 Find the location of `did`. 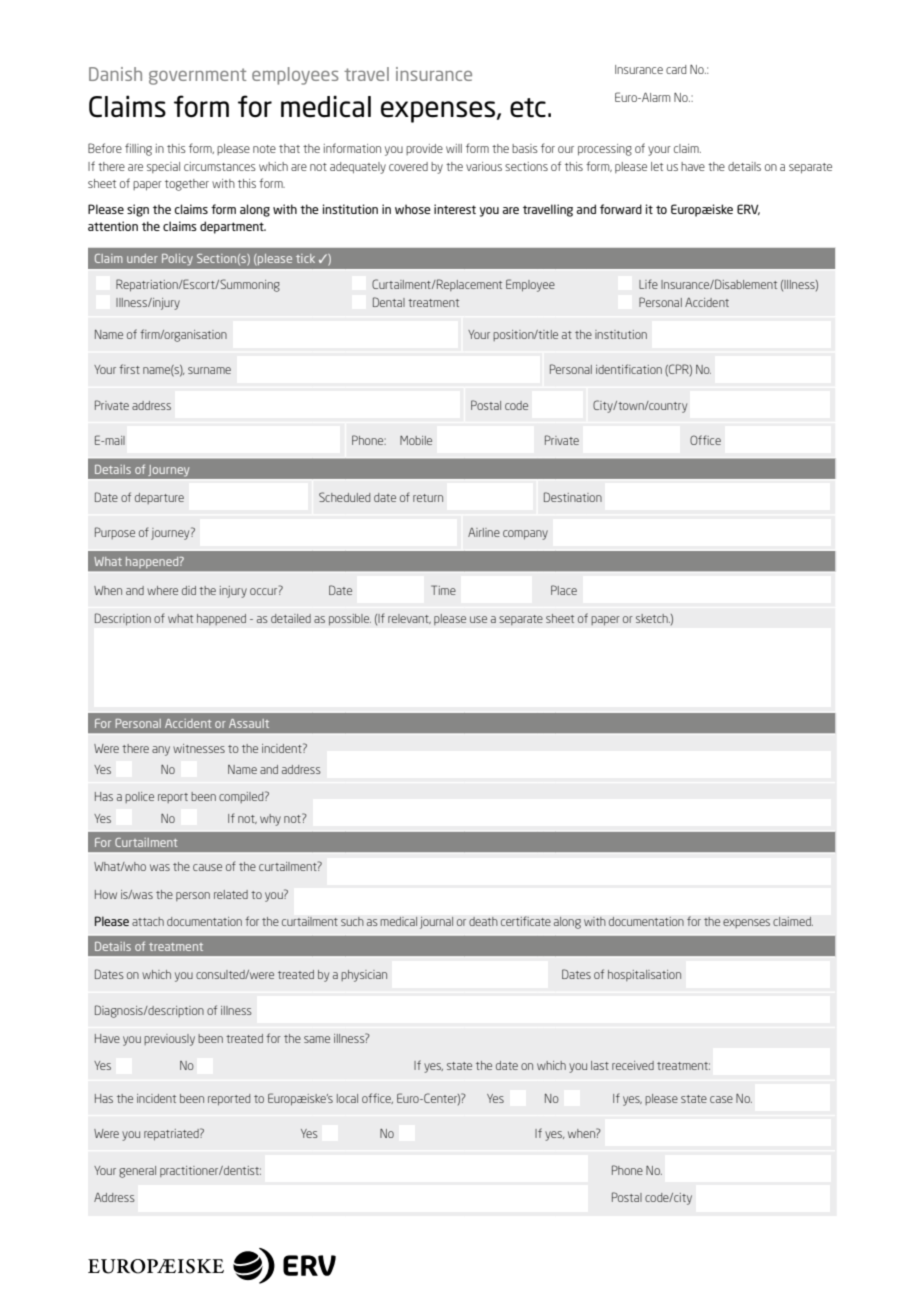

did is located at coordinates (189, 590).
